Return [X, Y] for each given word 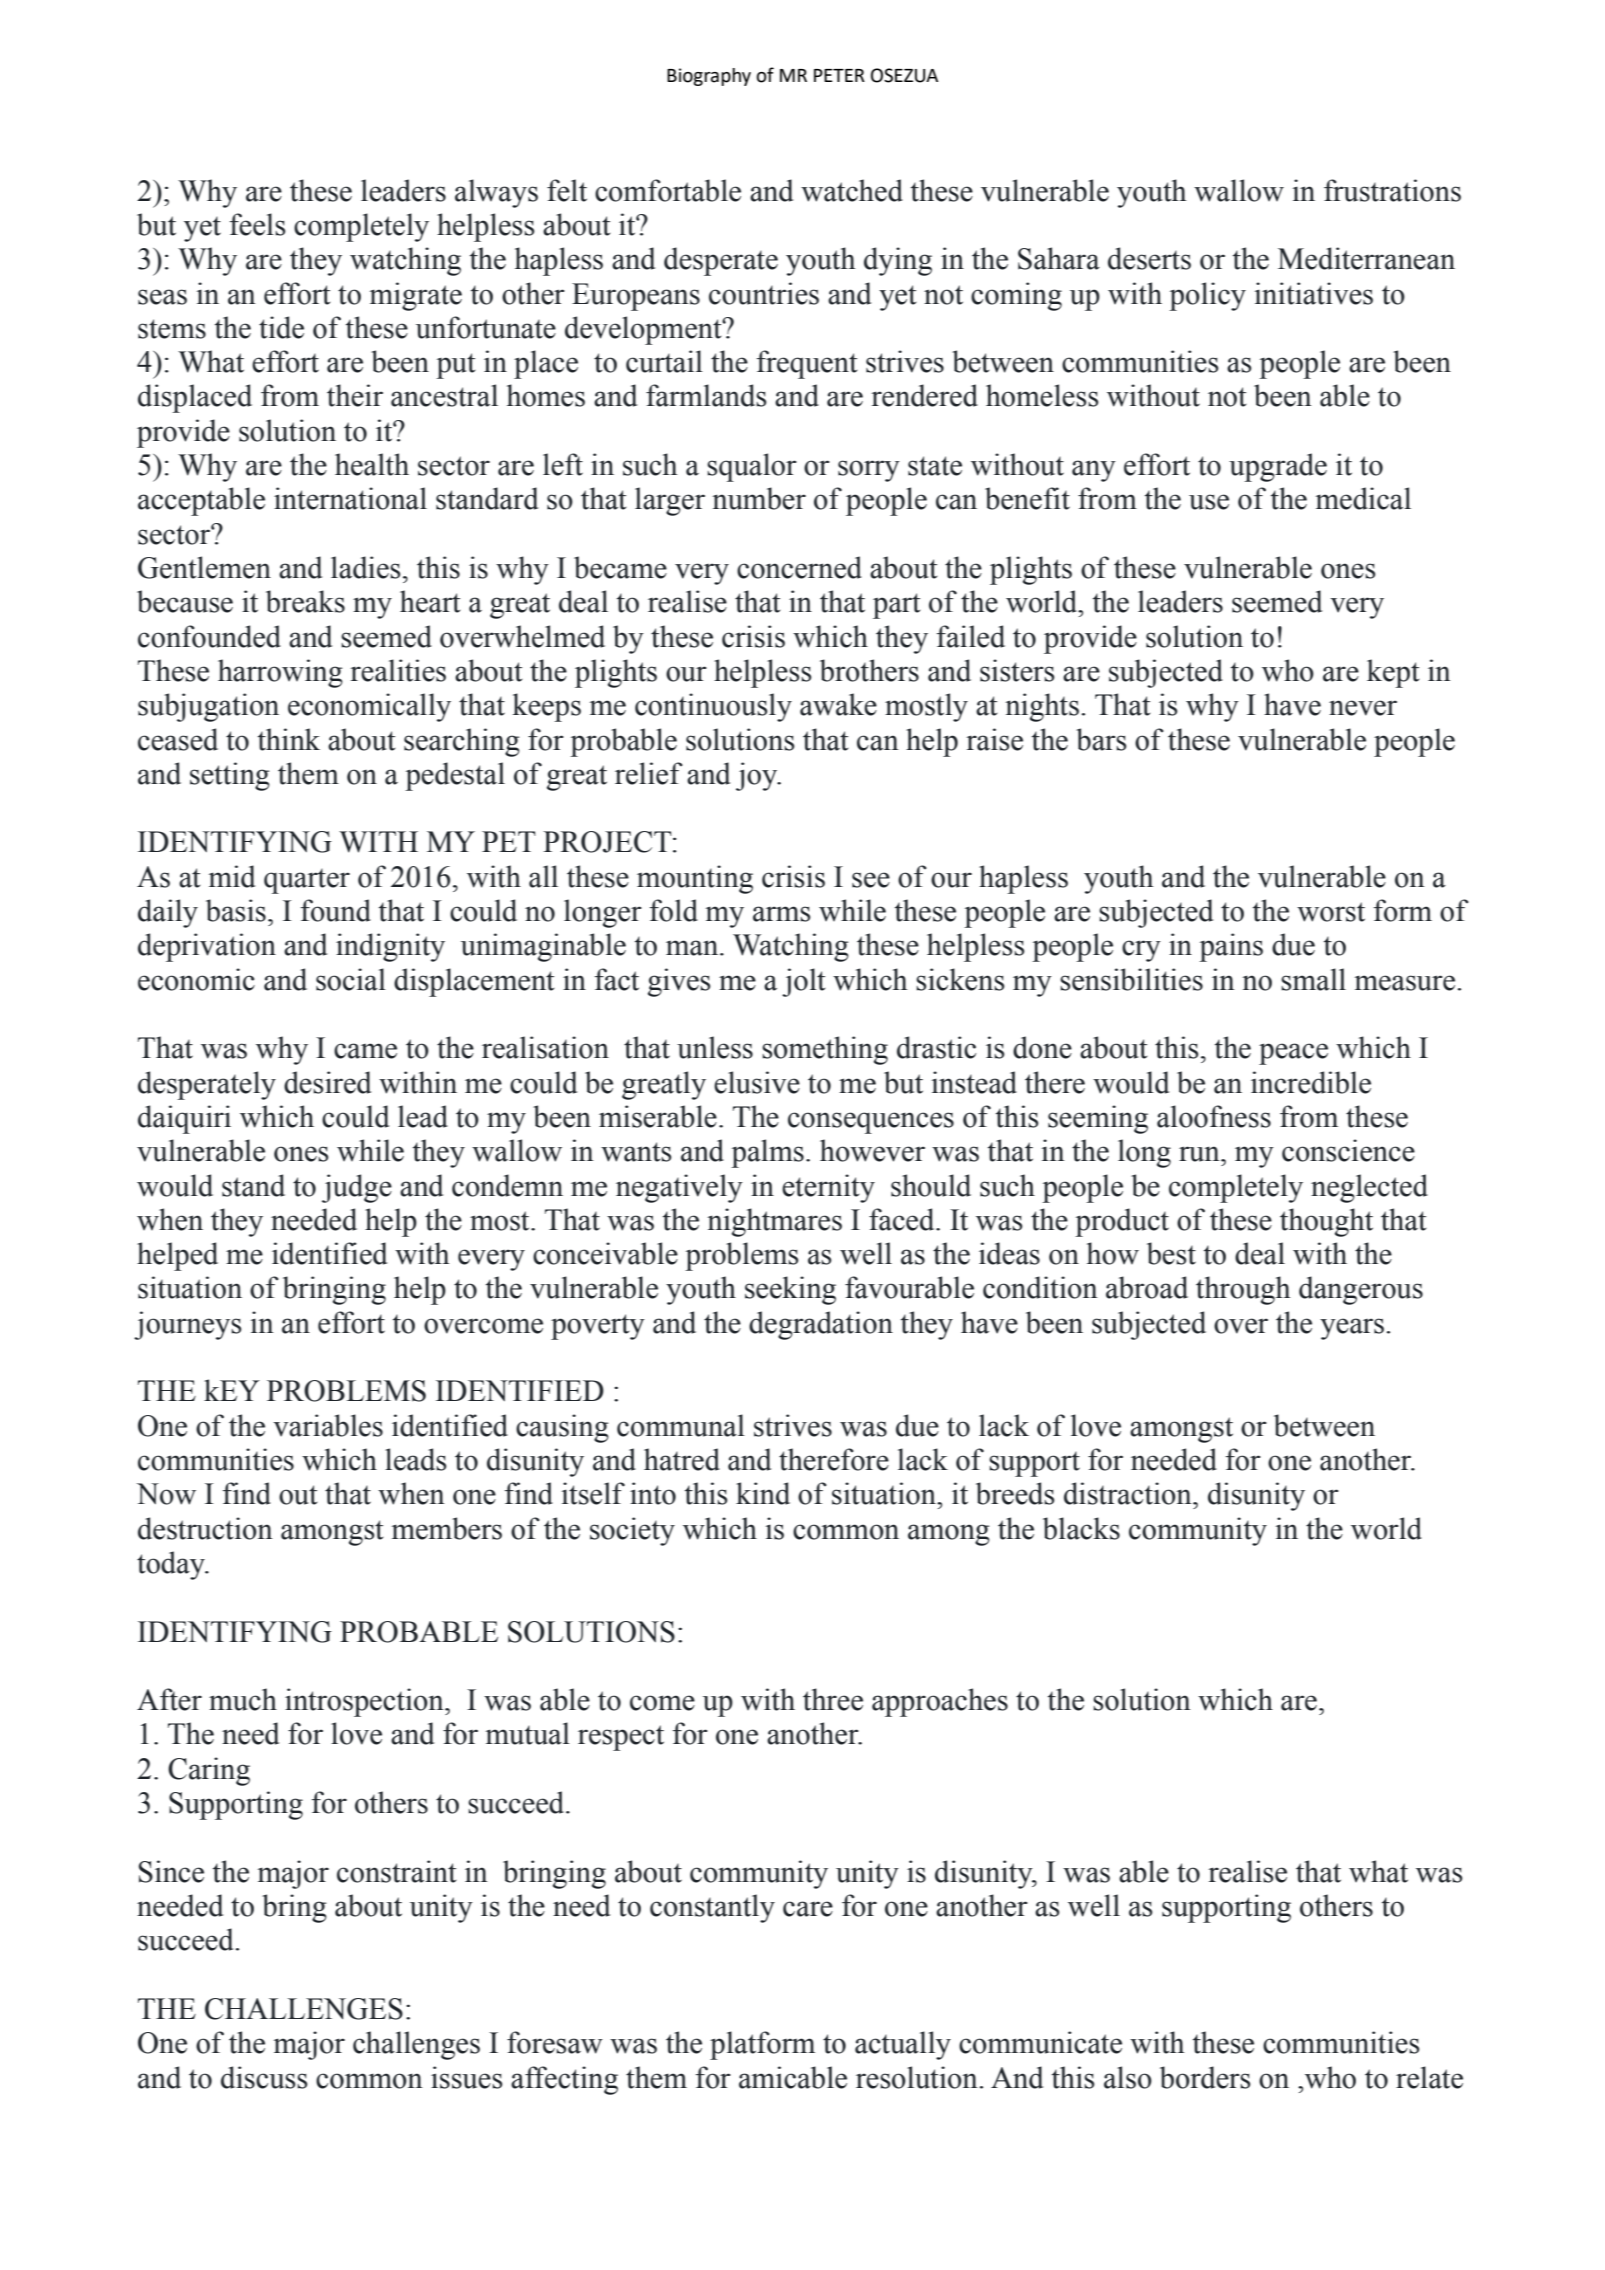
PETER [839, 75]
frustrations [1392, 190]
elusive [757, 1082]
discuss [264, 2077]
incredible [1311, 1082]
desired [327, 1082]
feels [258, 224]
